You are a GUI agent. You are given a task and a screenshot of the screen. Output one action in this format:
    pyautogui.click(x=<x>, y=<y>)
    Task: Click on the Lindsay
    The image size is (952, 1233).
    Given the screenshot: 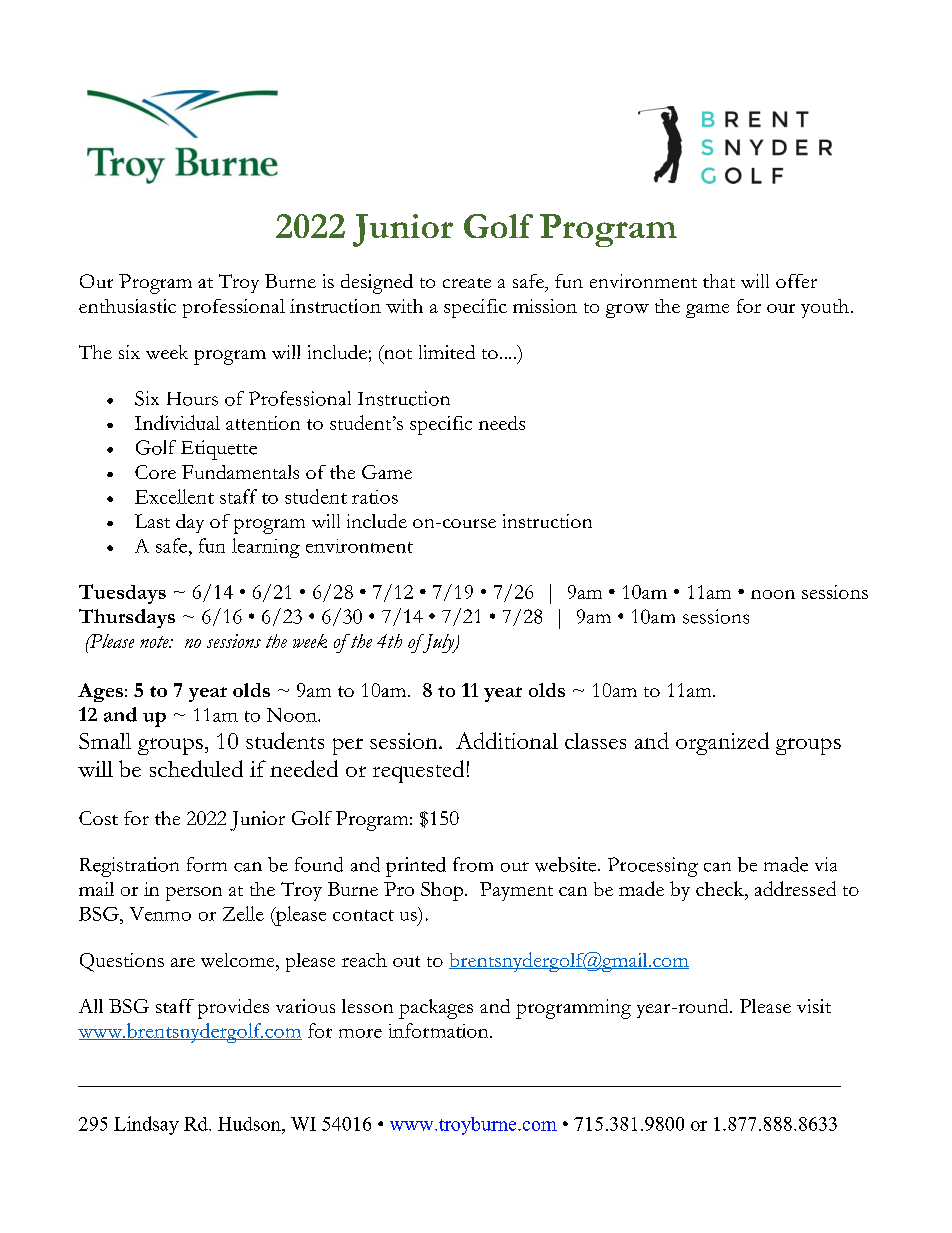 What is the action you would take?
    pyautogui.click(x=146, y=1125)
